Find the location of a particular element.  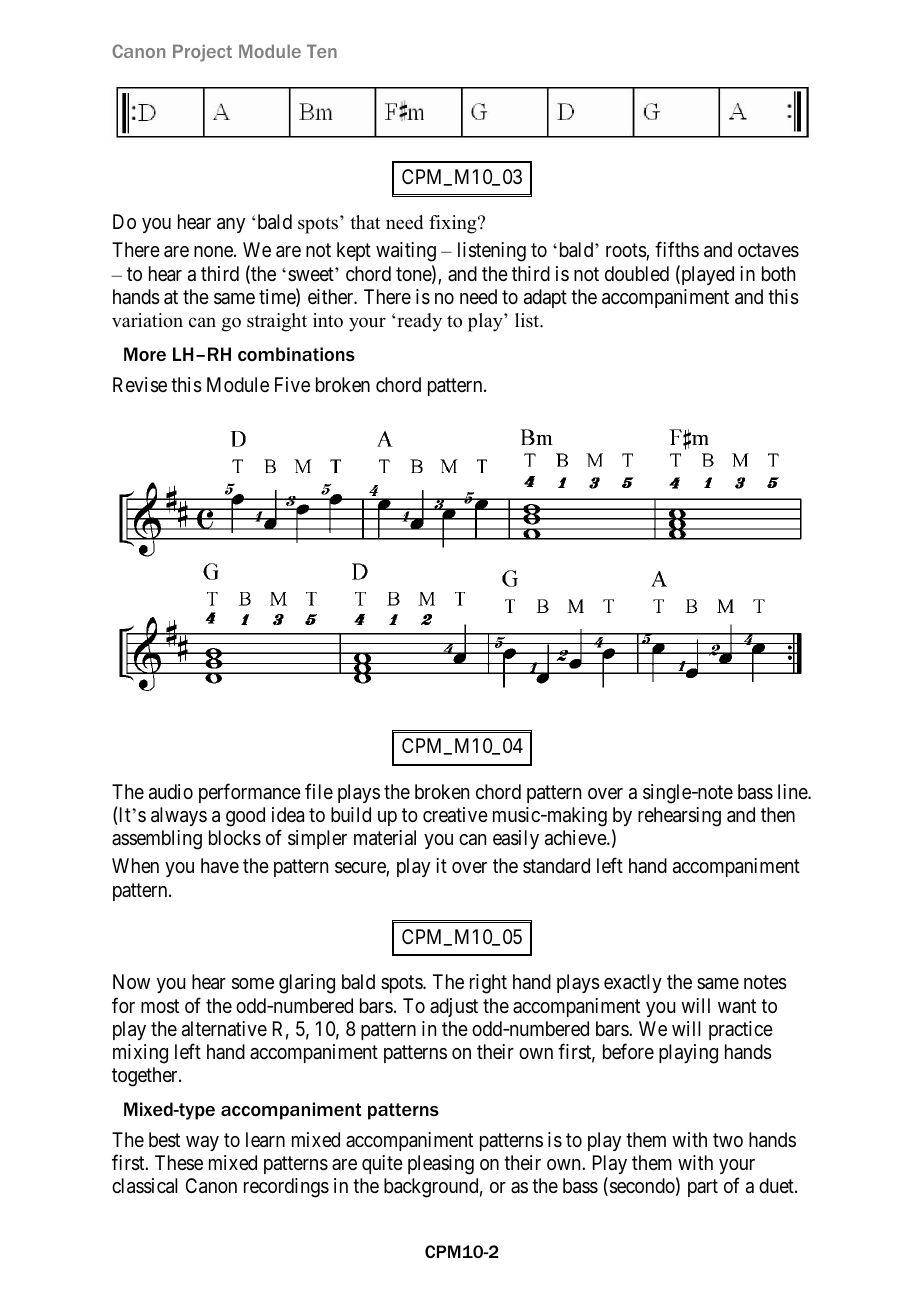

Project is located at coordinates (202, 53).
